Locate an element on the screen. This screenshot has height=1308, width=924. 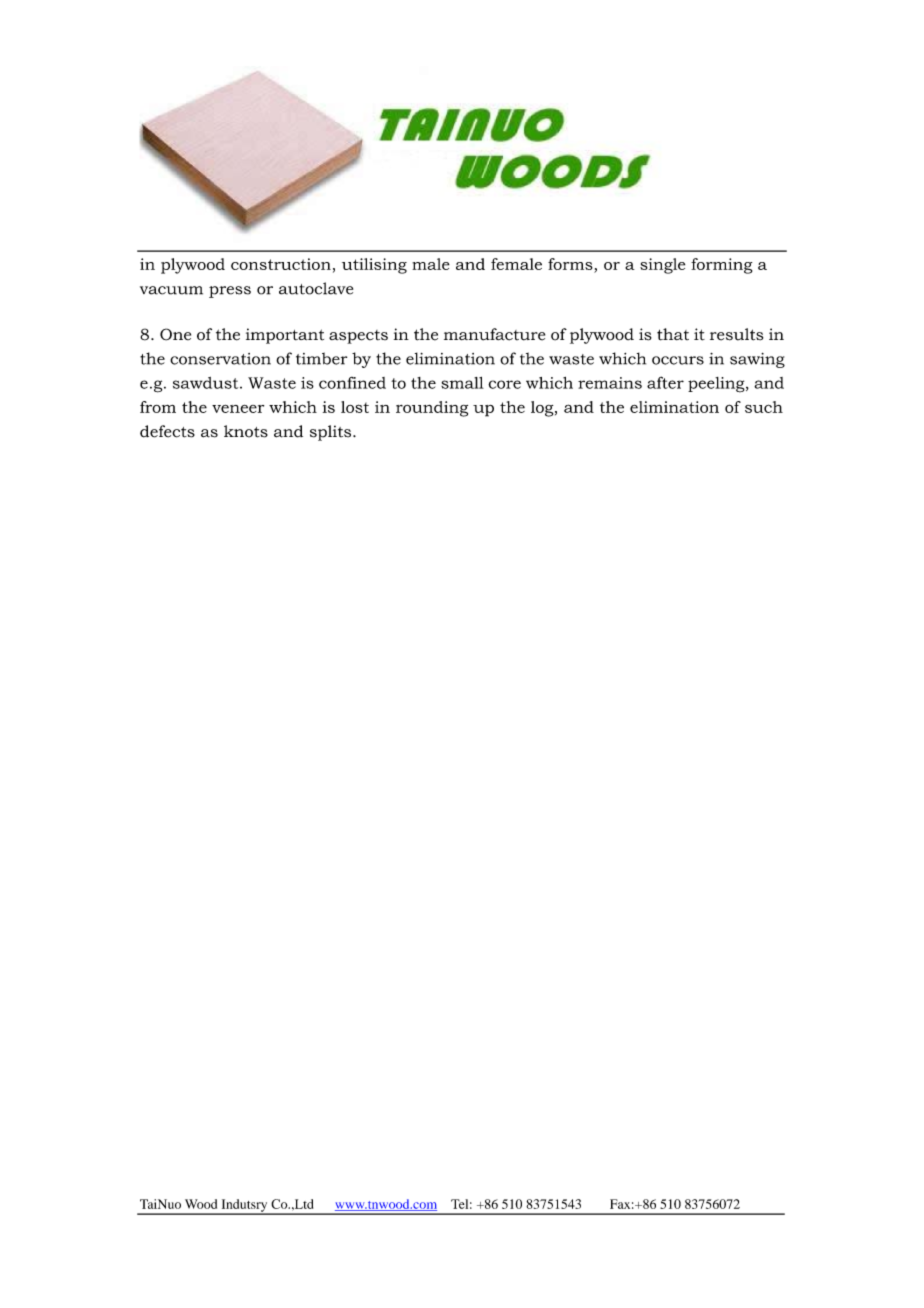
aspects is located at coordinates (358, 337).
